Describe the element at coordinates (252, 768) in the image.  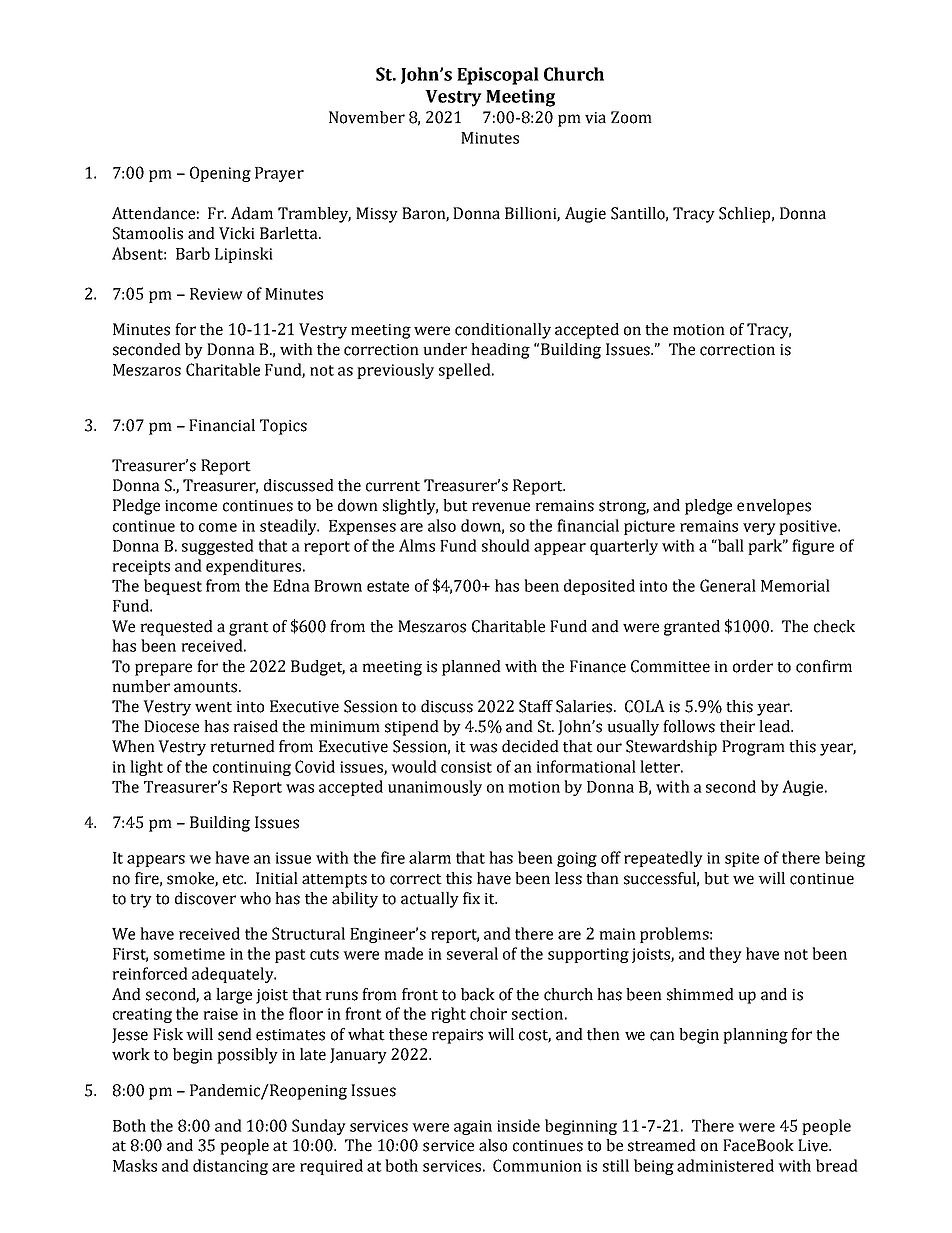
I see `continuing` at that location.
